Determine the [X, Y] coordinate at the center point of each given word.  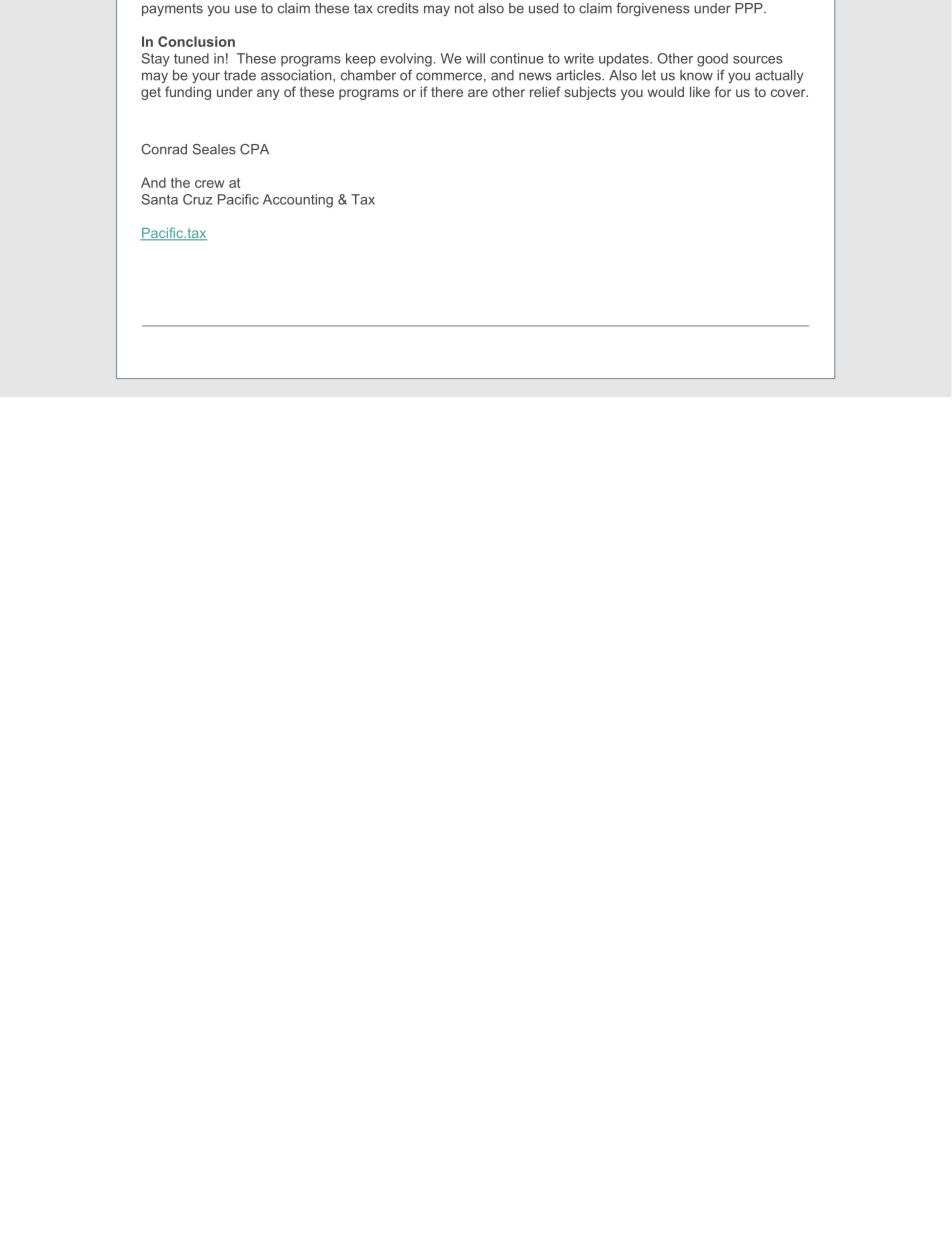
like [700, 91]
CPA [254, 149]
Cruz [197, 199]
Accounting [298, 201]
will [475, 58]
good [712, 60]
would [666, 91]
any [268, 94]
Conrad [164, 149]
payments [172, 9]
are [478, 93]
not [464, 8]
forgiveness [653, 9]
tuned [191, 58]
